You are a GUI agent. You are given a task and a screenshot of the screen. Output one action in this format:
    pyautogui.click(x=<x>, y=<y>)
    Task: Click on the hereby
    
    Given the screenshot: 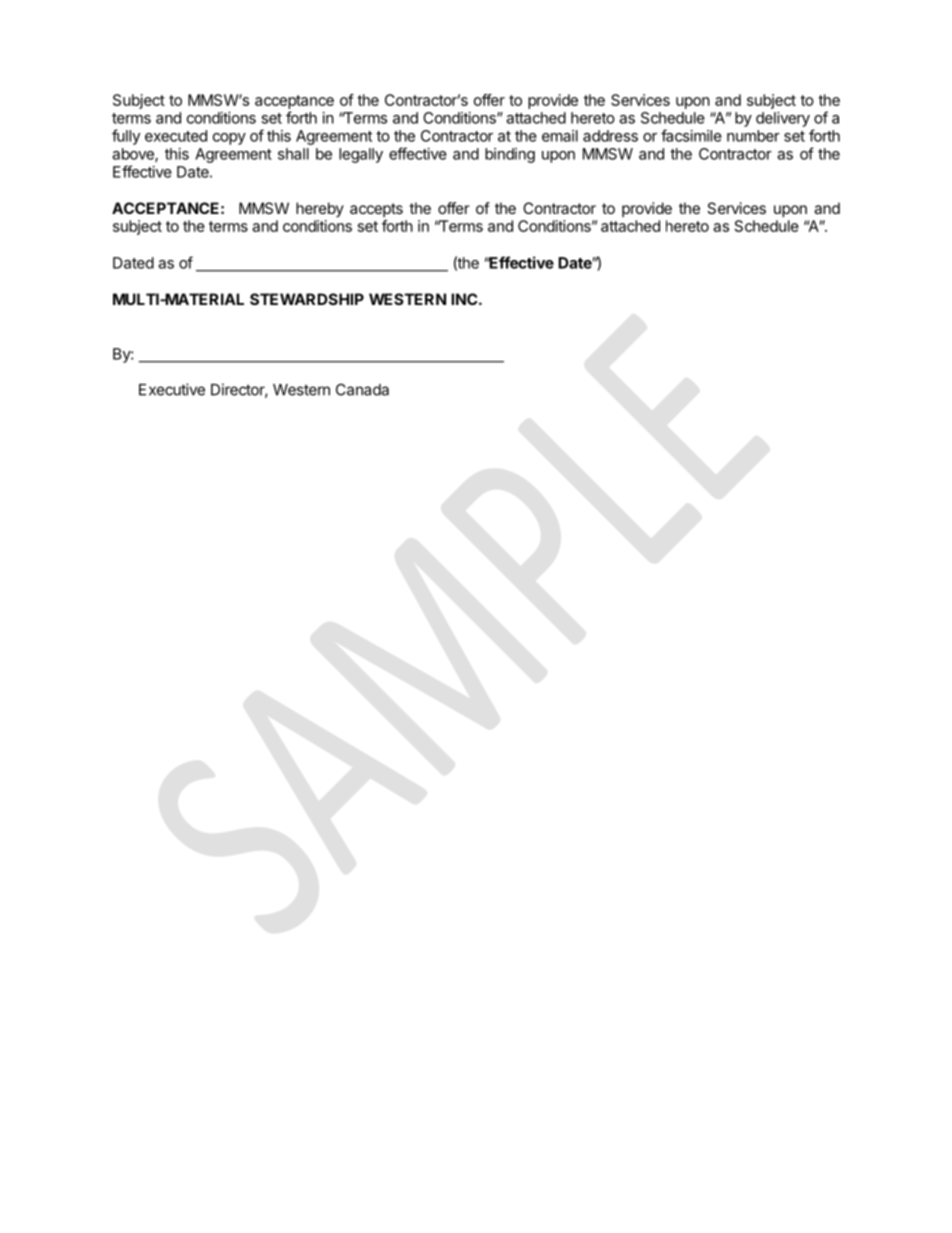 What is the action you would take?
    pyautogui.click(x=320, y=209)
